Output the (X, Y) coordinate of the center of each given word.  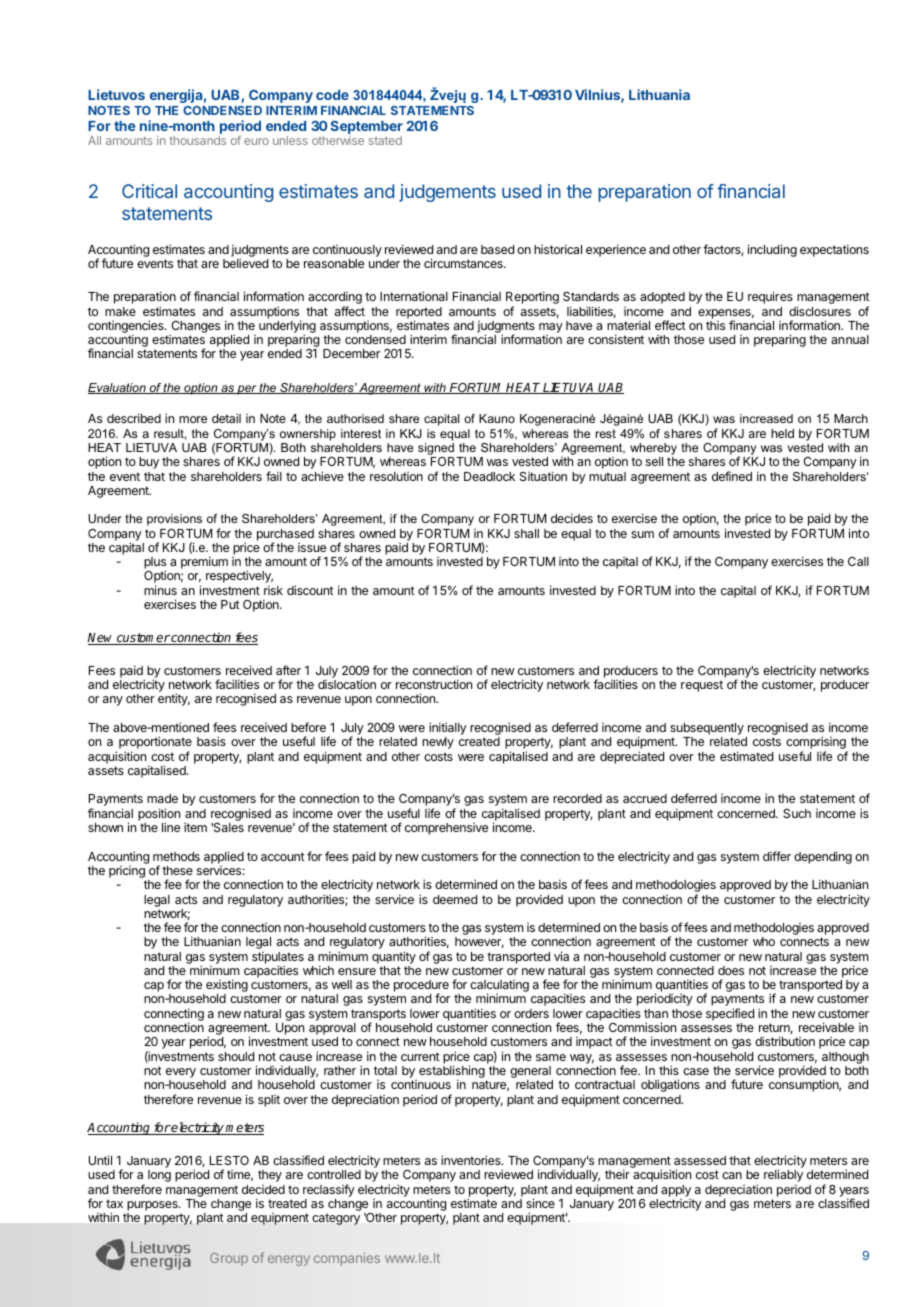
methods (176, 856)
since (540, 1203)
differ (777, 856)
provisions (174, 520)
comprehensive (446, 829)
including (772, 250)
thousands (197, 140)
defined (732, 476)
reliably (783, 1175)
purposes (153, 1206)
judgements (447, 193)
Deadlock (489, 476)
